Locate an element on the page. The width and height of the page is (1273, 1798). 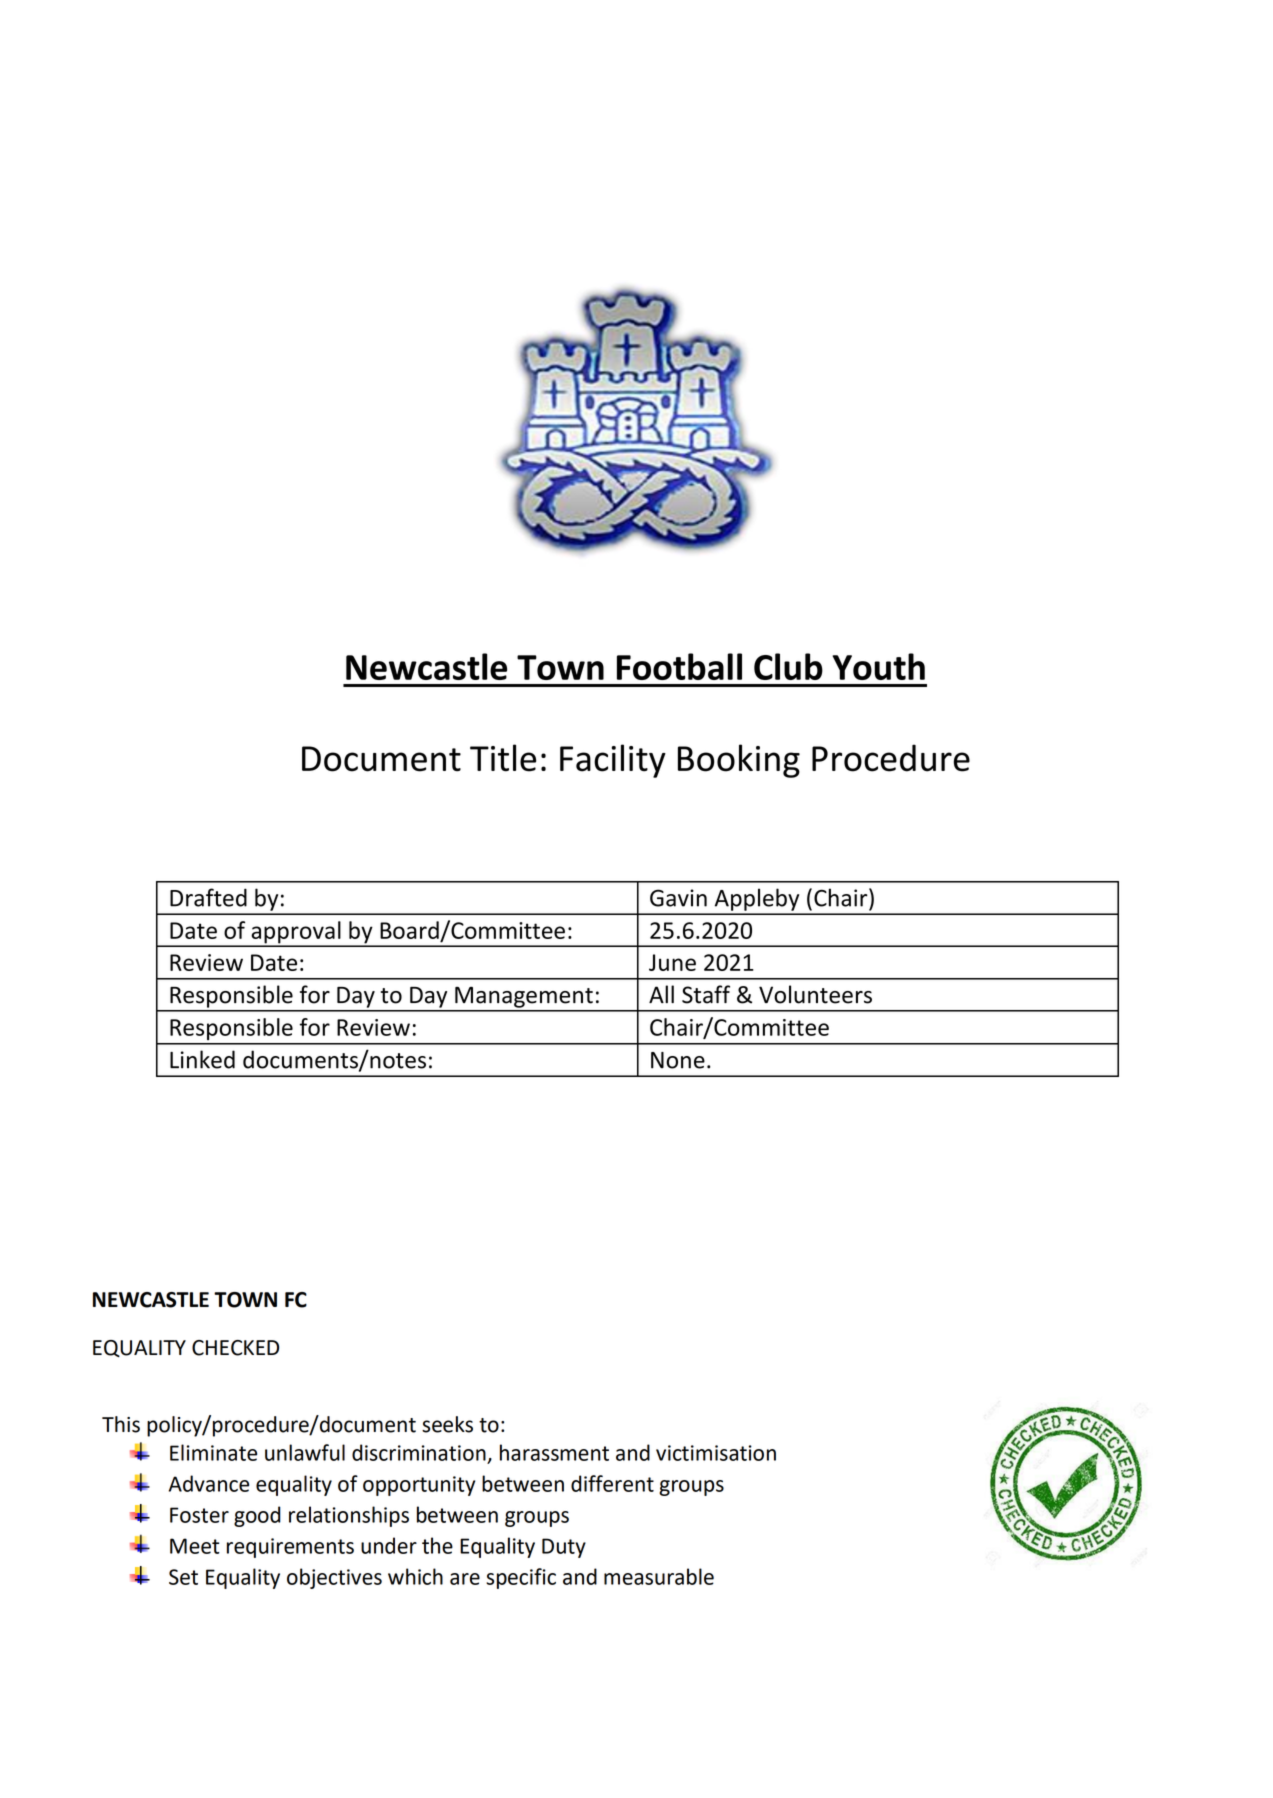
Drafted is located at coordinates (208, 897).
